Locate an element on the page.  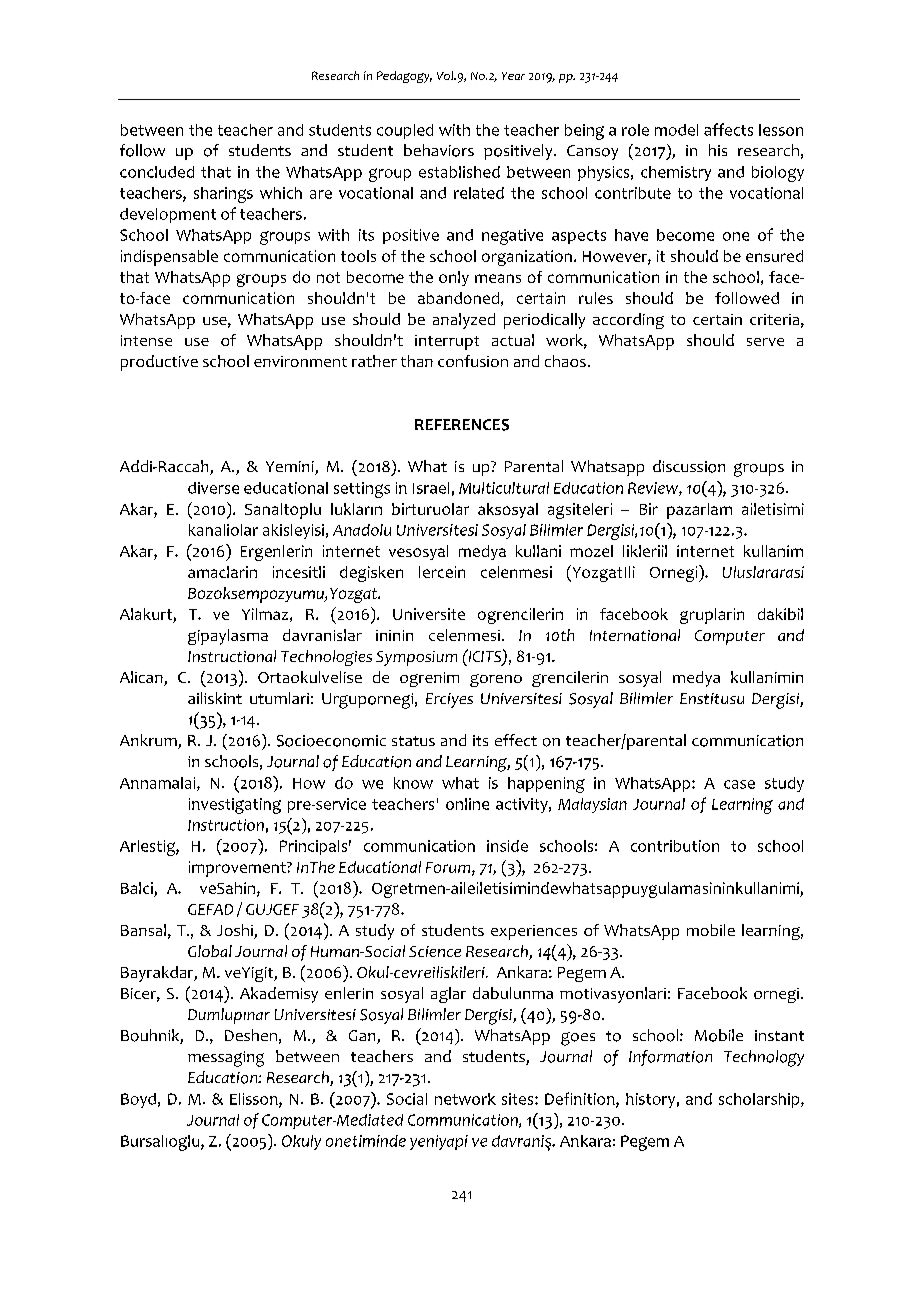
investigating is located at coordinates (235, 806).
